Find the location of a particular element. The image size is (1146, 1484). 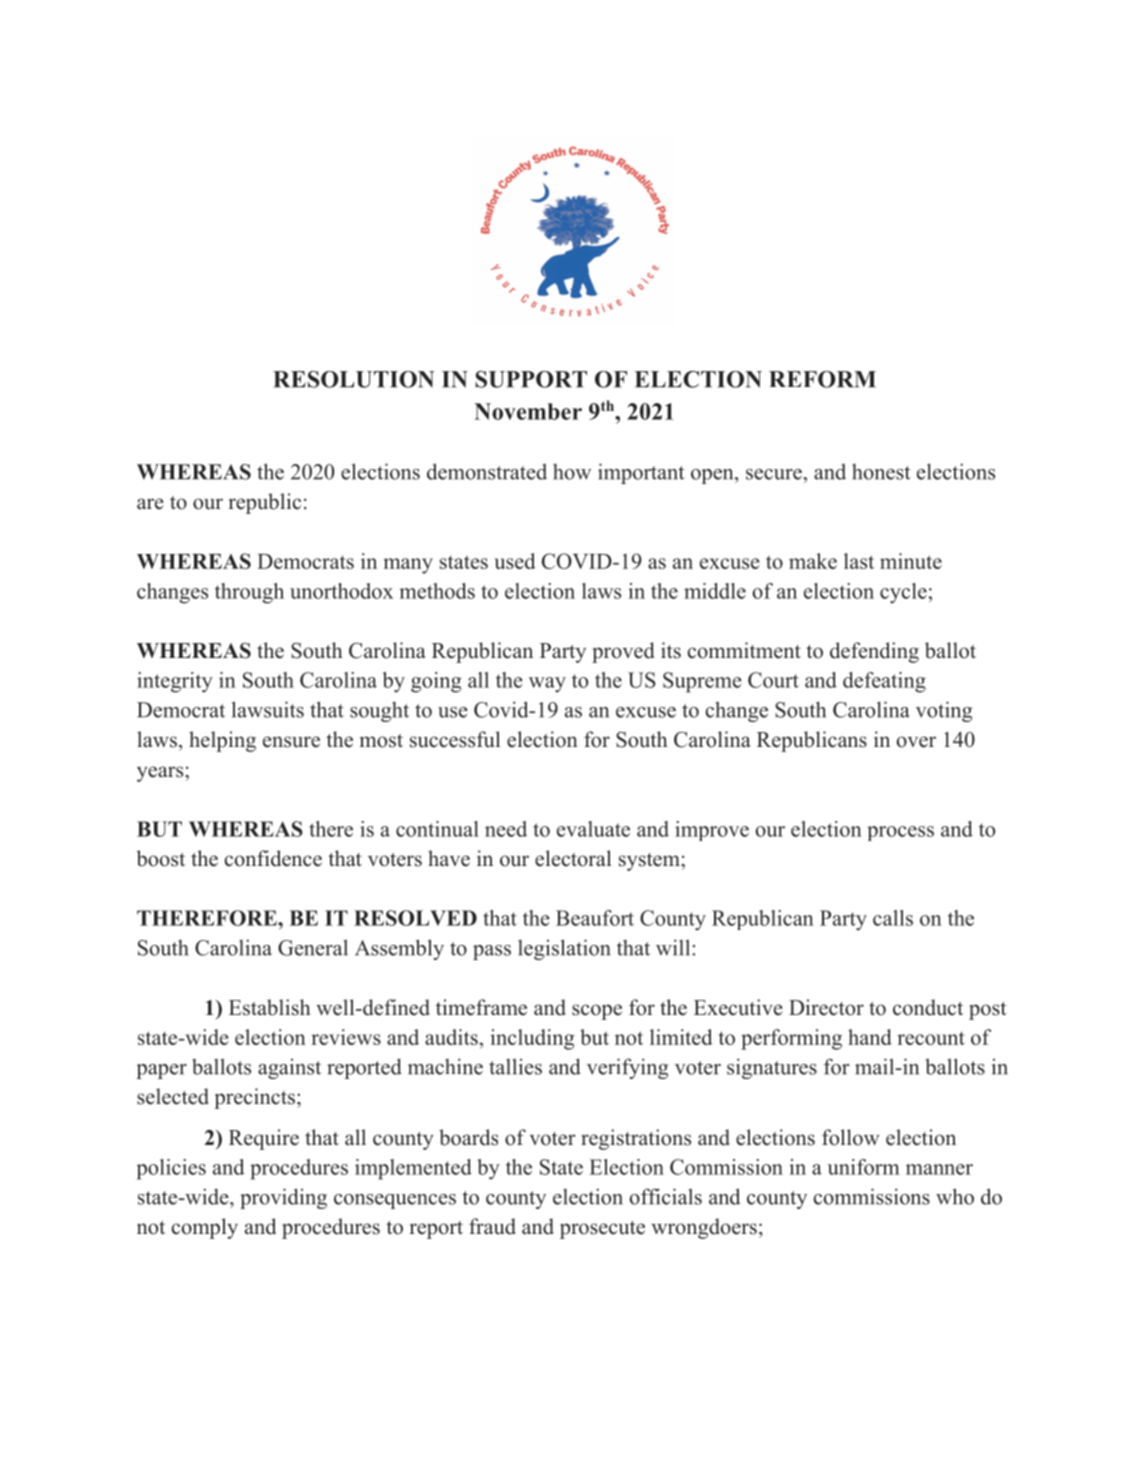

scope is located at coordinates (597, 1012).
